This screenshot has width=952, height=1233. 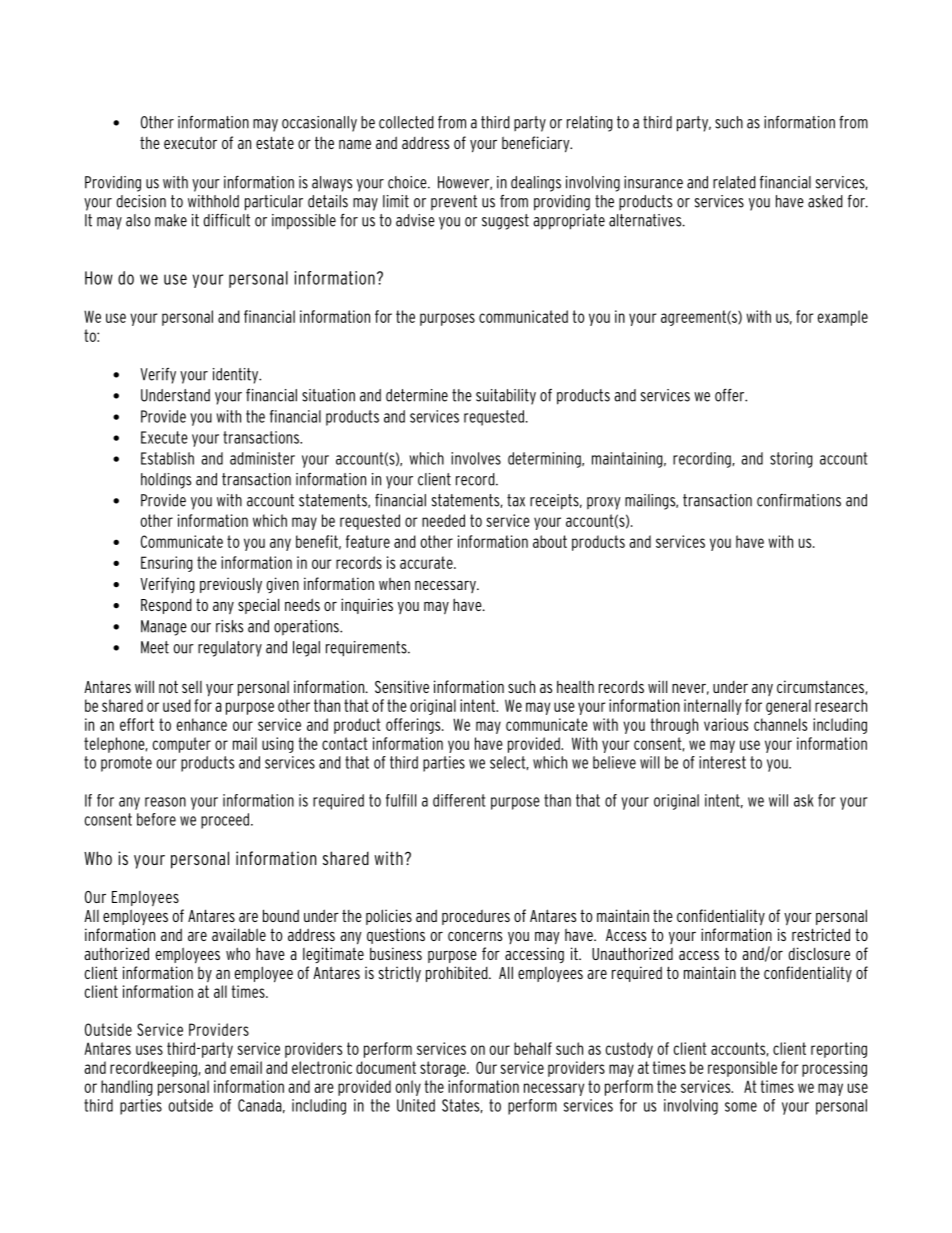 What do you see at coordinates (537, 144) in the screenshot?
I see `beneficiary` at bounding box center [537, 144].
